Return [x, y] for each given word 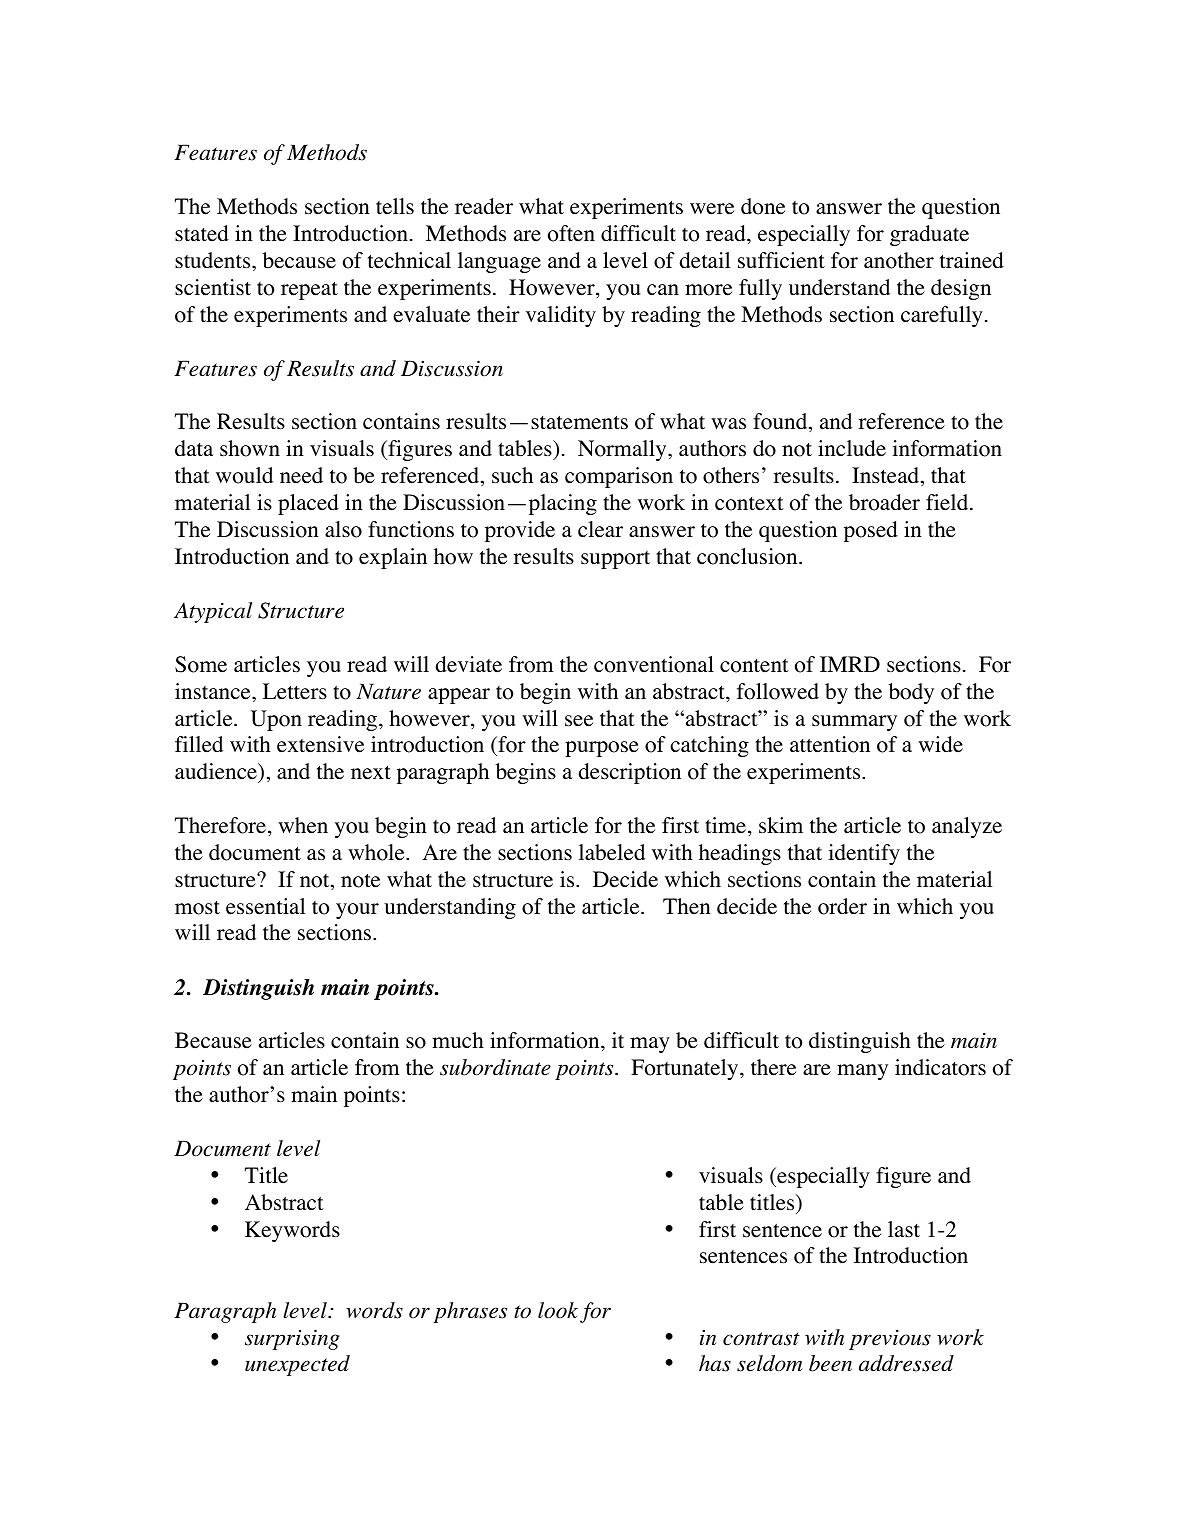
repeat [309, 291]
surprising [292, 1339]
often [571, 233]
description [630, 773]
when [303, 825]
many [862, 1072]
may [650, 1045]
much [458, 1040]
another [899, 260]
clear [600, 529]
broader [884, 502]
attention [830, 744]
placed [308, 504]
